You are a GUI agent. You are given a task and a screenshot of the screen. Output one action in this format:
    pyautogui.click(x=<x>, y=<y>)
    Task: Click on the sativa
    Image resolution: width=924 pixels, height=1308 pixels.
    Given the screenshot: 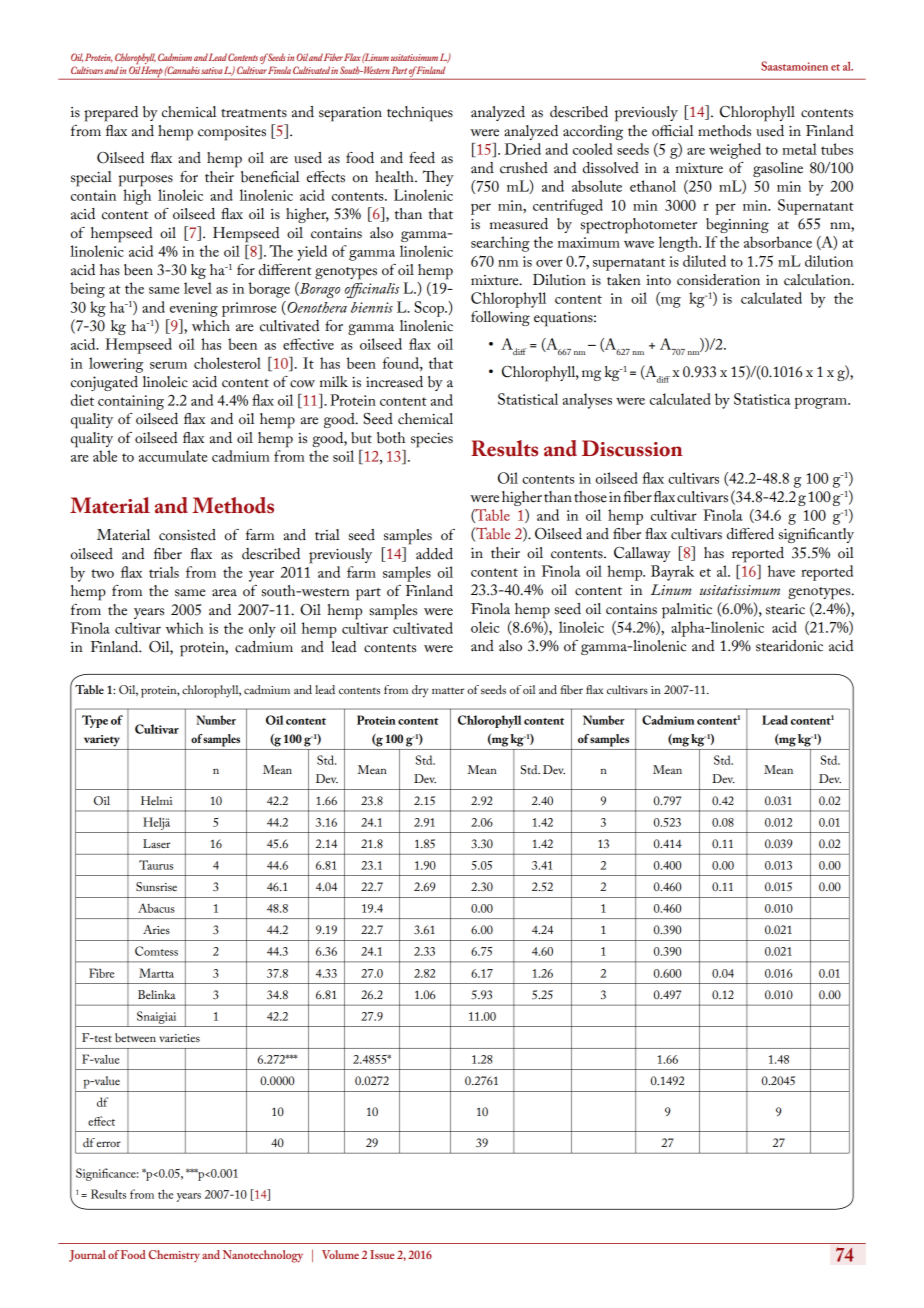 What is the action you would take?
    pyautogui.click(x=211, y=70)
